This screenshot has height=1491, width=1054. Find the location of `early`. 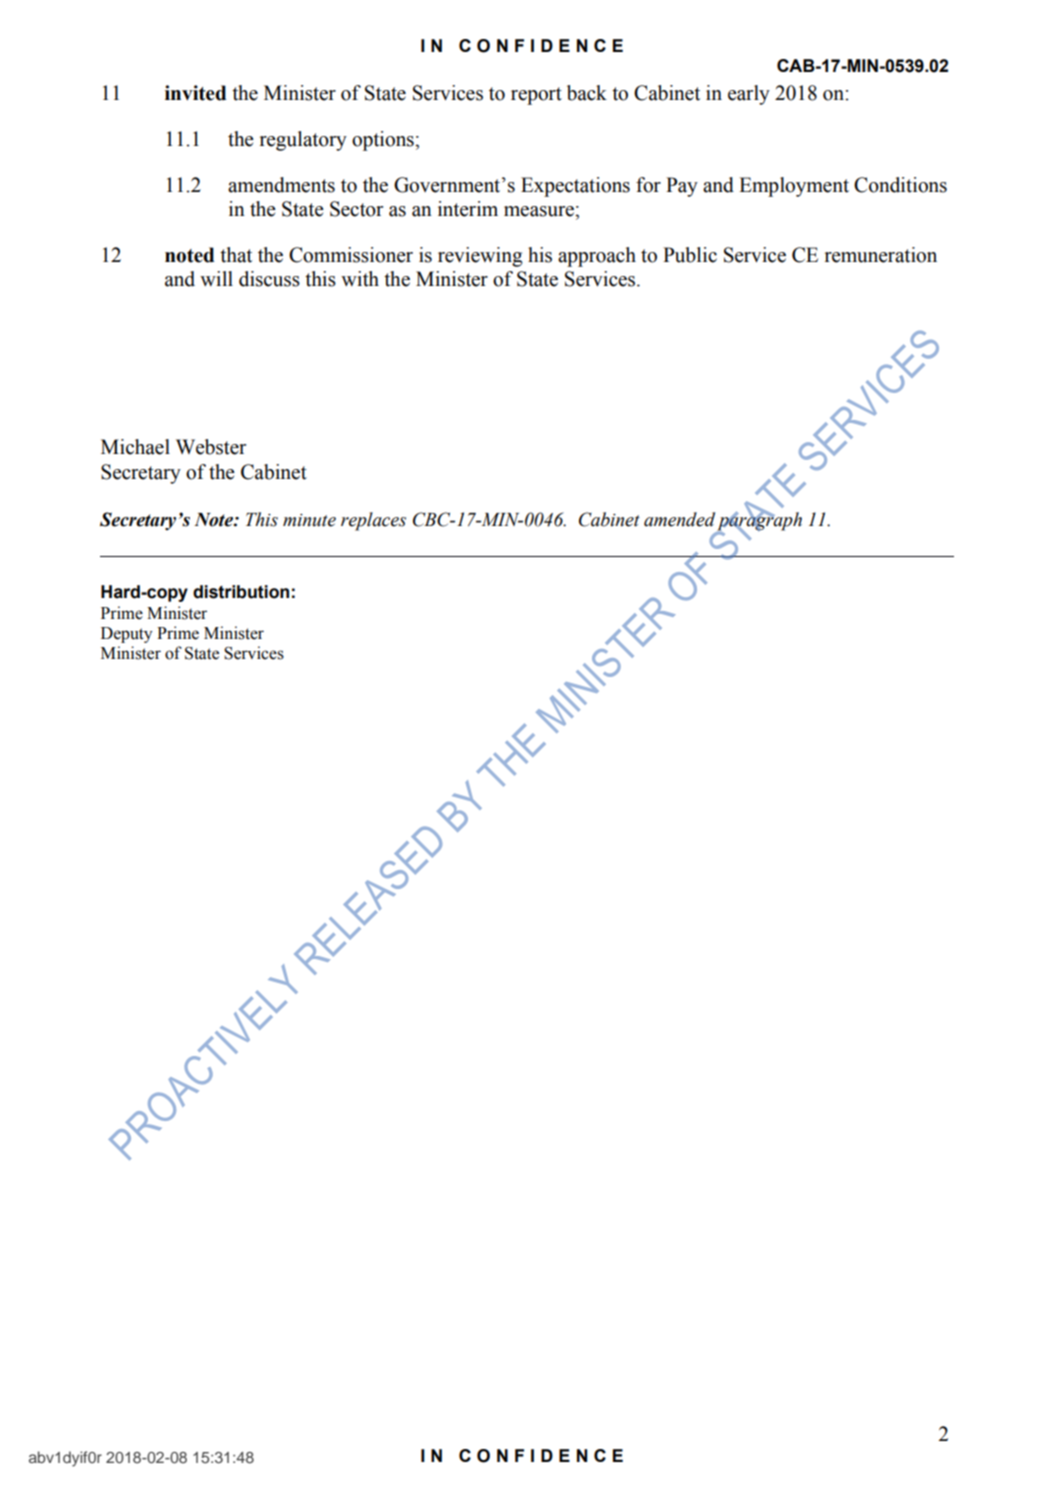

early is located at coordinates (749, 95).
